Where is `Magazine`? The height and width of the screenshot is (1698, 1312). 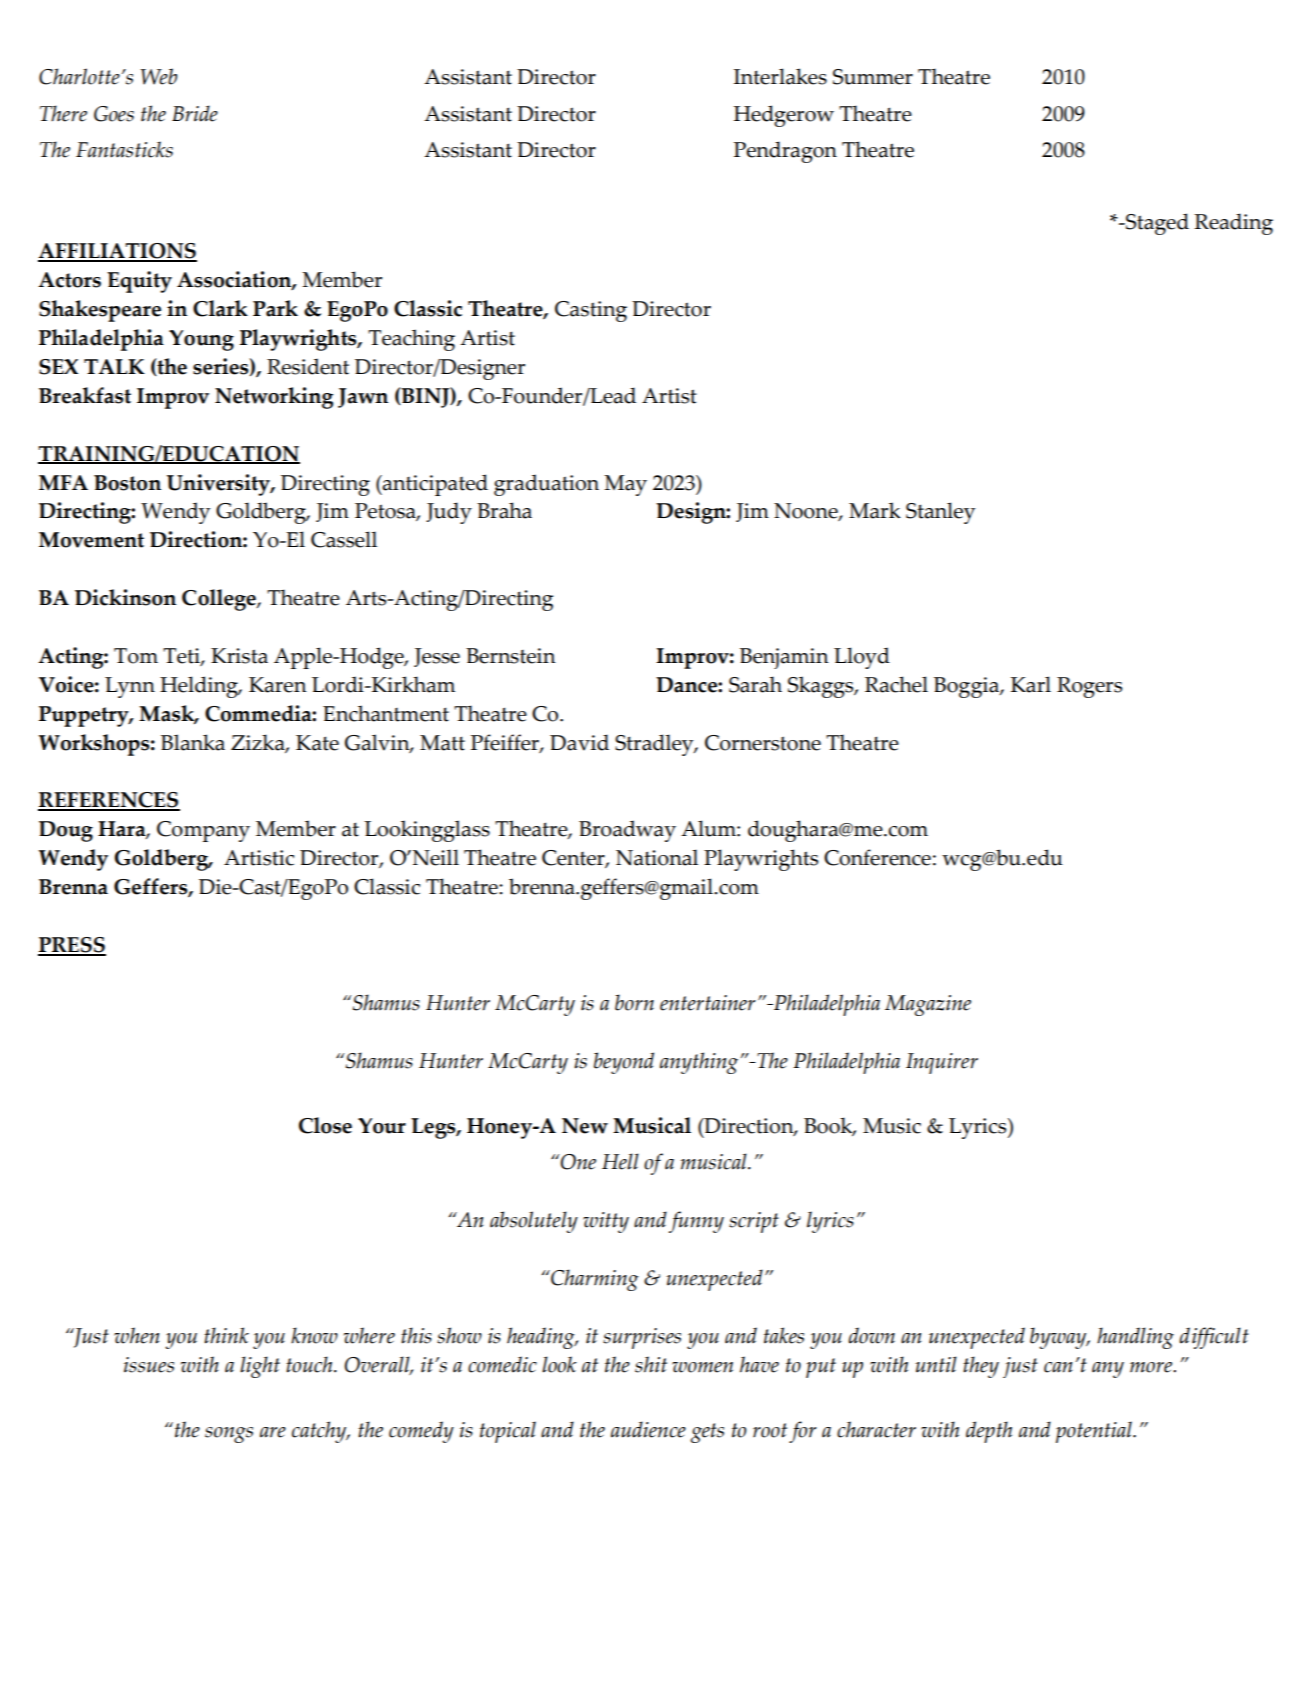 Magazine is located at coordinates (928, 1005).
